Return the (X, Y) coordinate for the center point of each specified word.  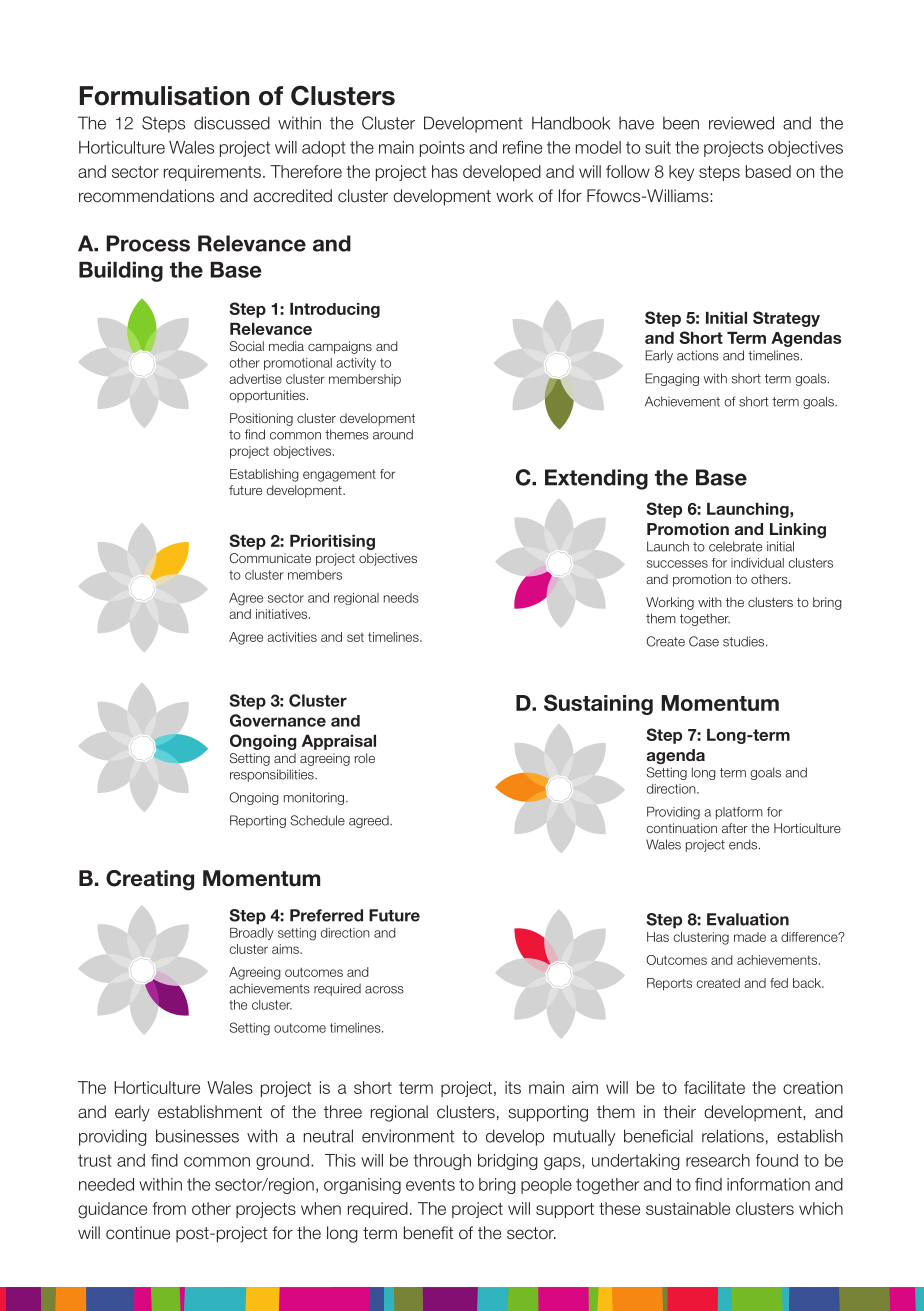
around (393, 434)
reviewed (741, 123)
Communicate (270, 558)
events (430, 1185)
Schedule (317, 820)
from (169, 1208)
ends (744, 844)
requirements (212, 173)
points (442, 149)
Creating (150, 880)
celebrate (735, 546)
